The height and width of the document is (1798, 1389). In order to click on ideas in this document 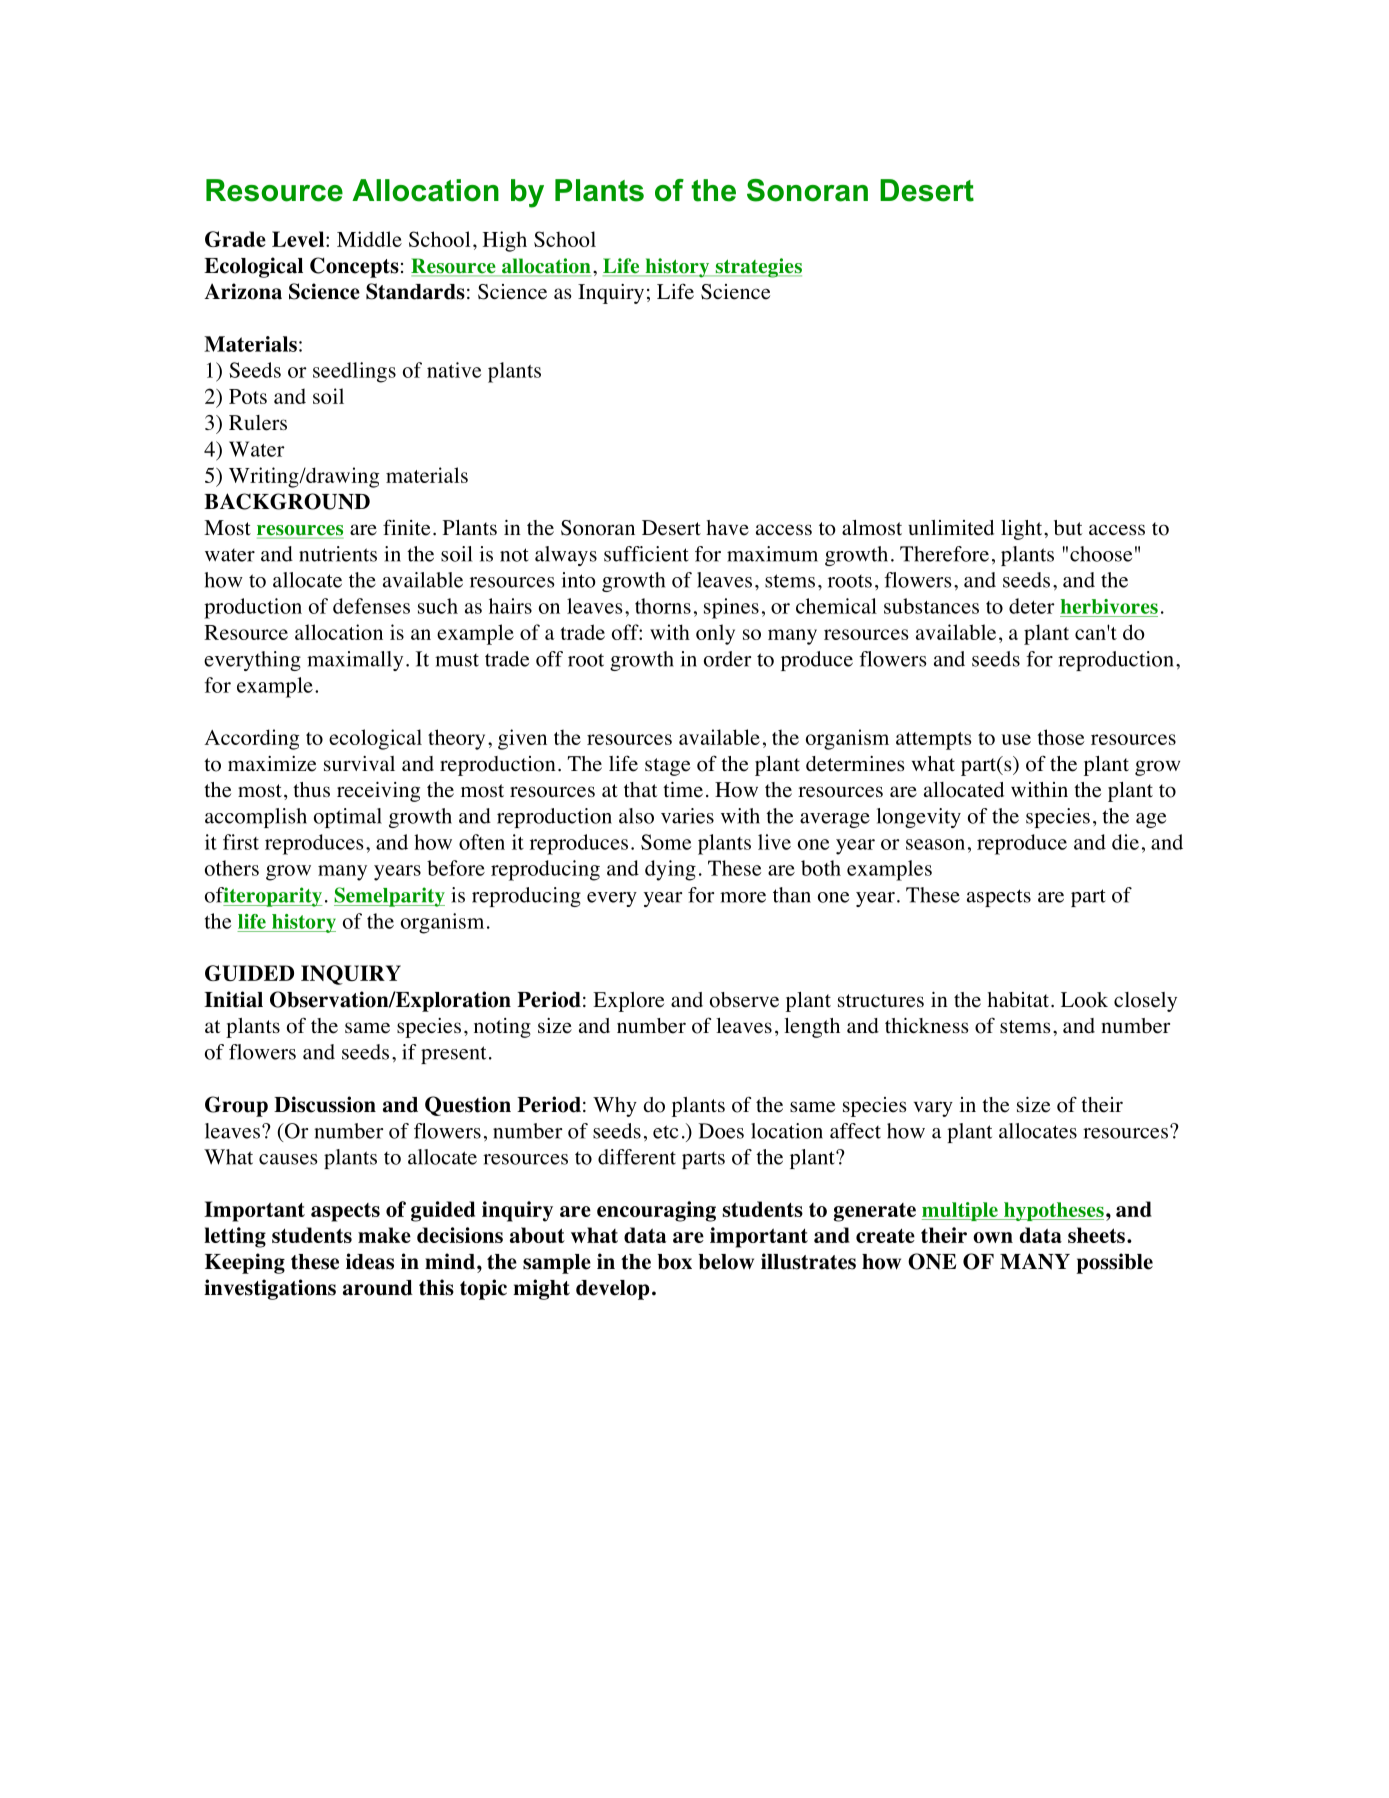, I will do `click(370, 1261)`.
